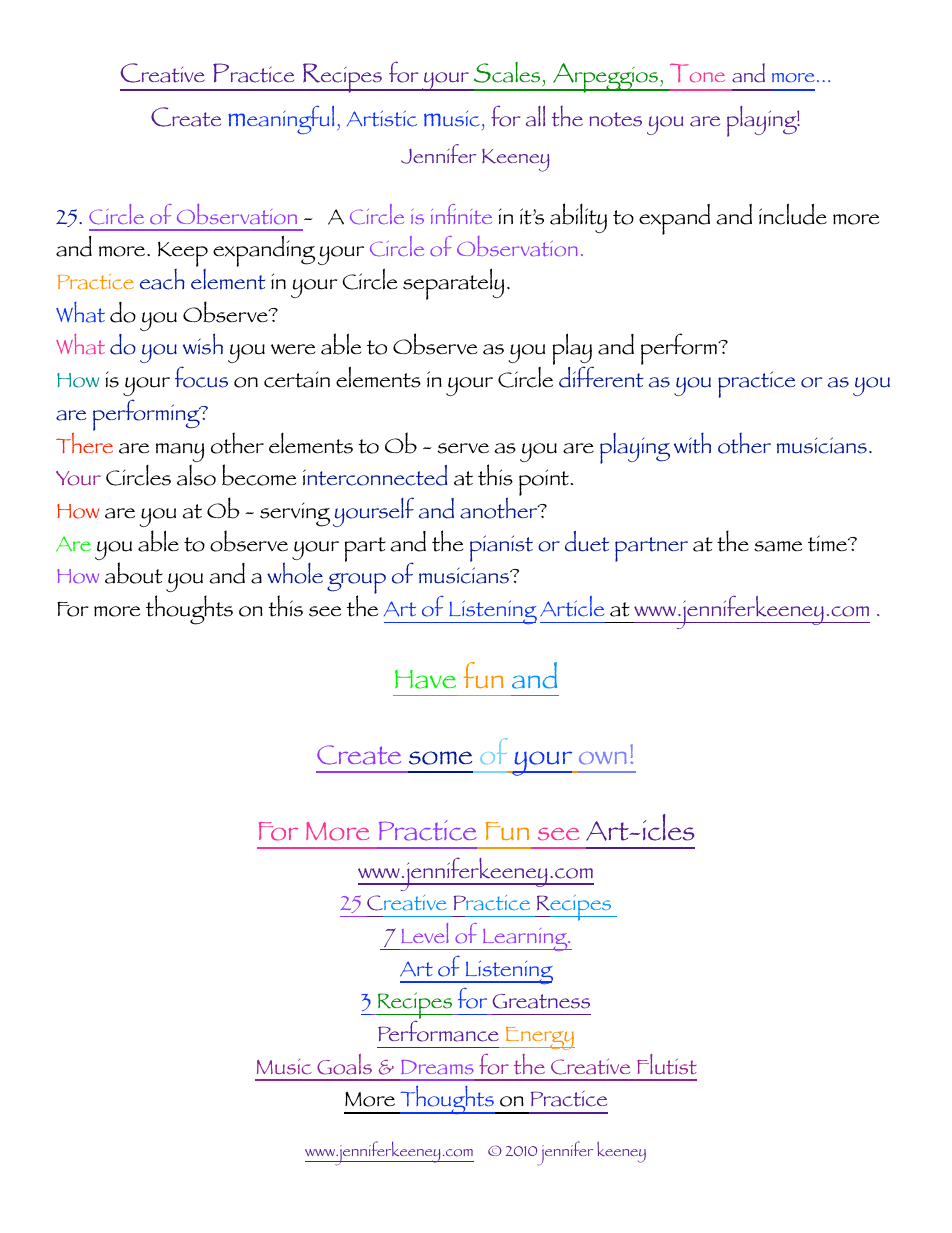 The height and width of the screenshot is (1233, 952). What do you see at coordinates (344, 1064) in the screenshot?
I see `Goals` at bounding box center [344, 1064].
